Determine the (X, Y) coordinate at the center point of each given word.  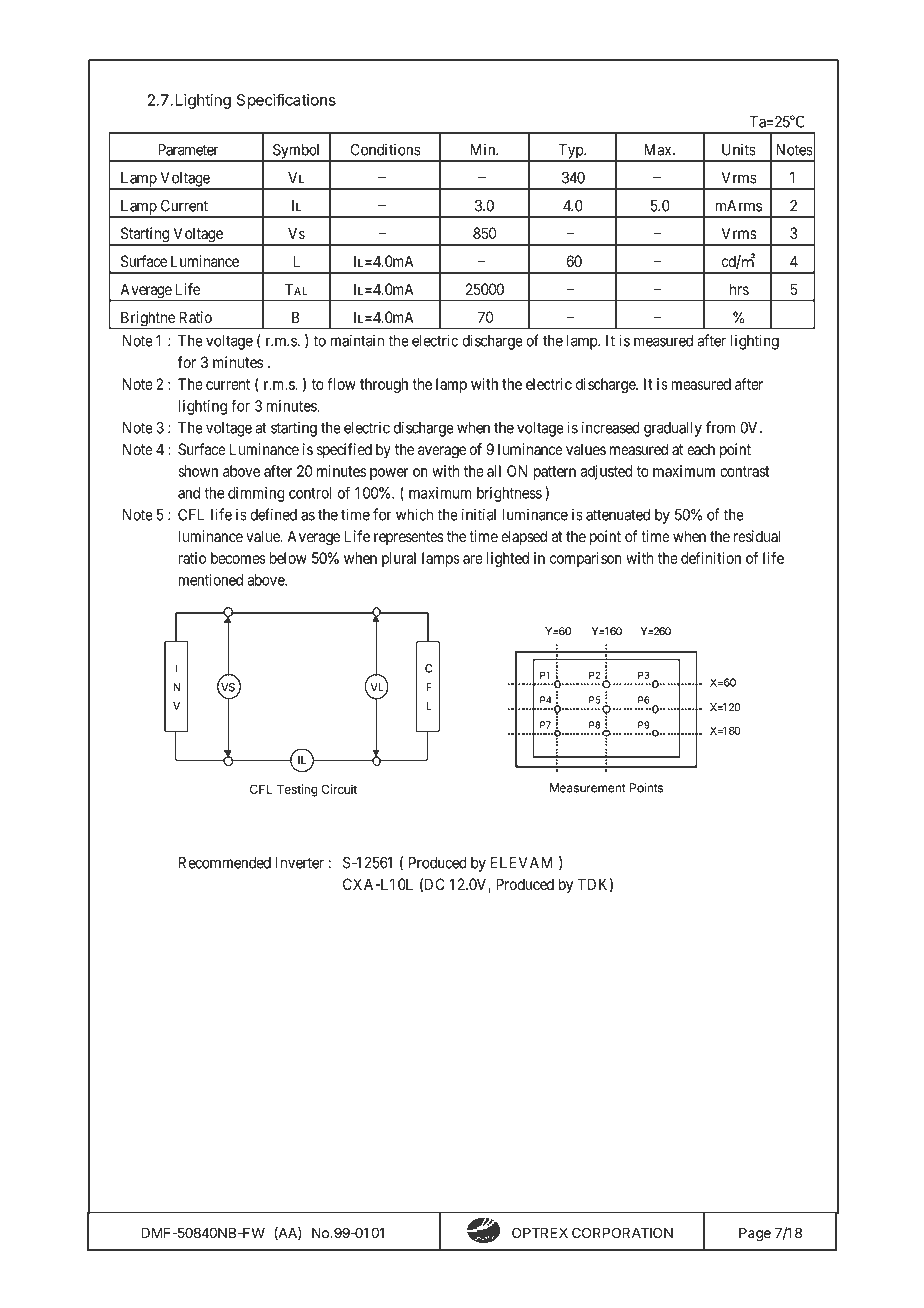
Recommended (225, 863)
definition (711, 558)
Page (755, 1234)
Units (739, 149)
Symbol (297, 152)
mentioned (210, 580)
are (473, 559)
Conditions (385, 149)
